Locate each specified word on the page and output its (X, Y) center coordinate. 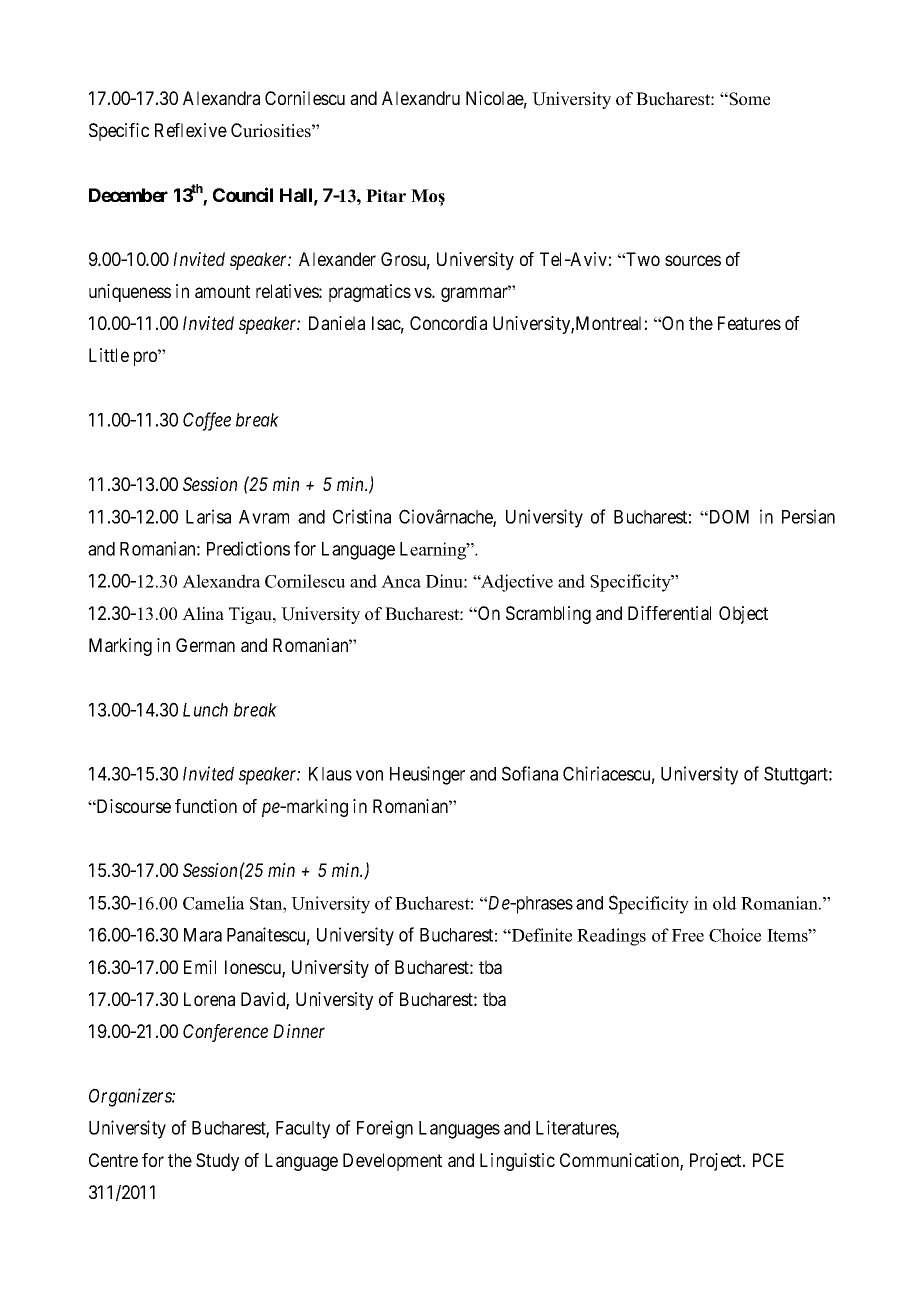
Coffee (207, 421)
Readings (611, 937)
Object (743, 615)
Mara (203, 935)
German (205, 645)
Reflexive (191, 130)
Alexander (337, 259)
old (725, 903)
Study (217, 1162)
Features (749, 323)
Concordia (448, 323)
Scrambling (548, 615)
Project (717, 1162)
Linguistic (517, 1162)
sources (693, 260)
